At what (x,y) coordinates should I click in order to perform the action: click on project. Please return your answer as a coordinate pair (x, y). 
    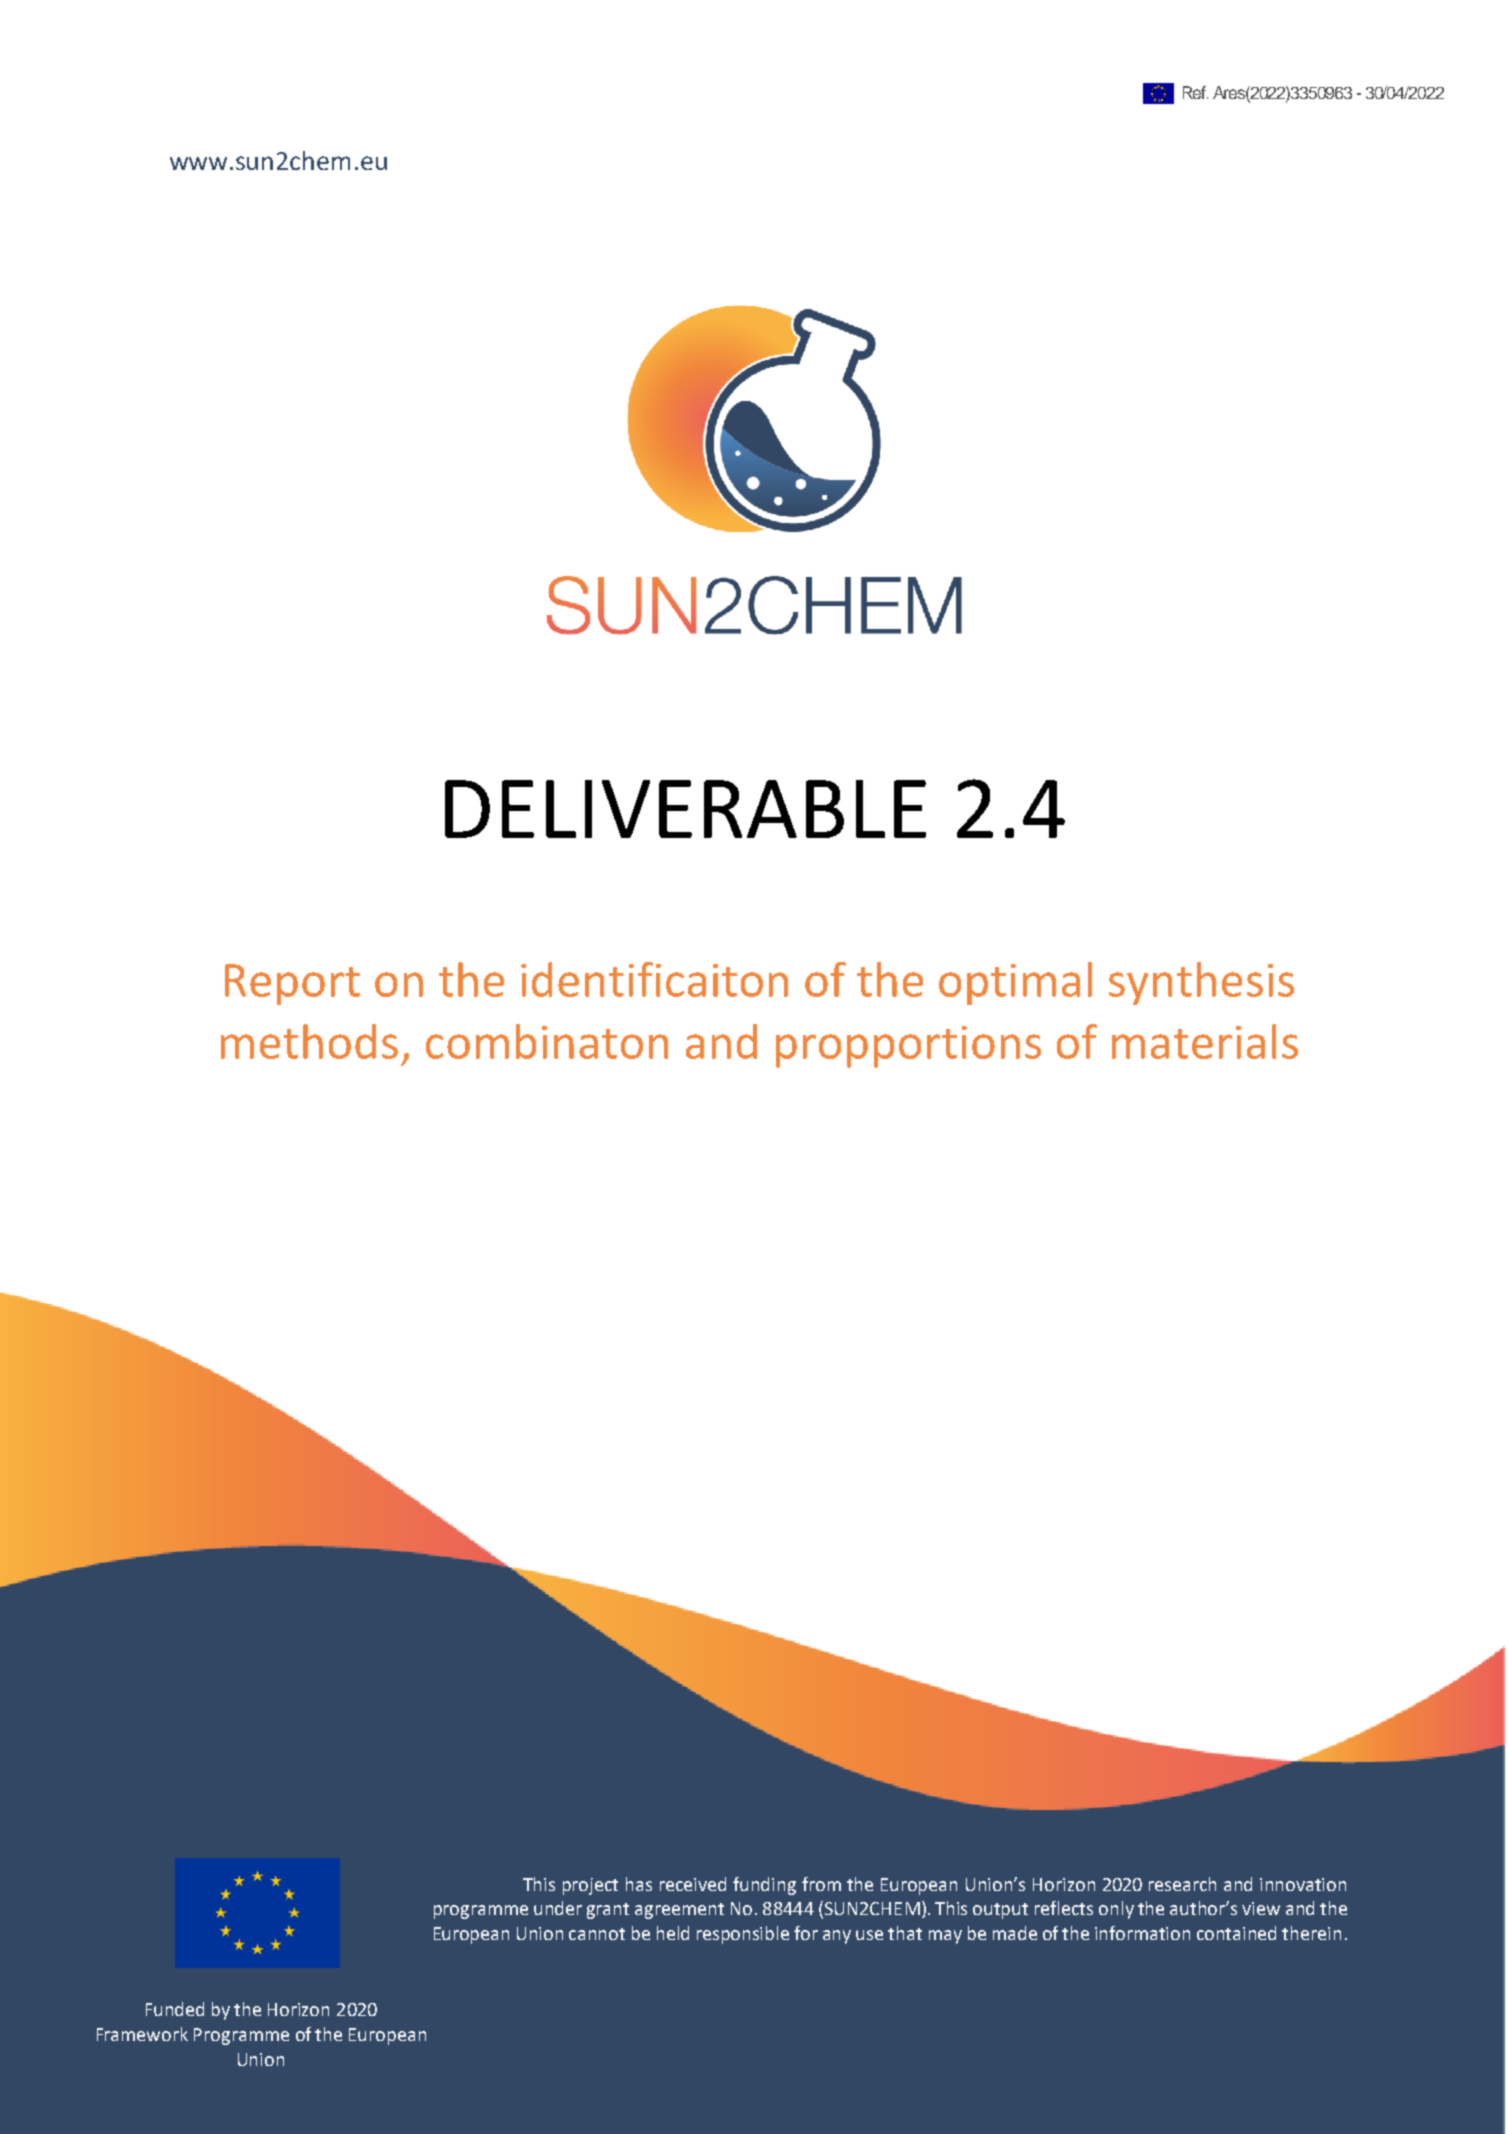
    Looking at the image, I should click on (590, 1886).
